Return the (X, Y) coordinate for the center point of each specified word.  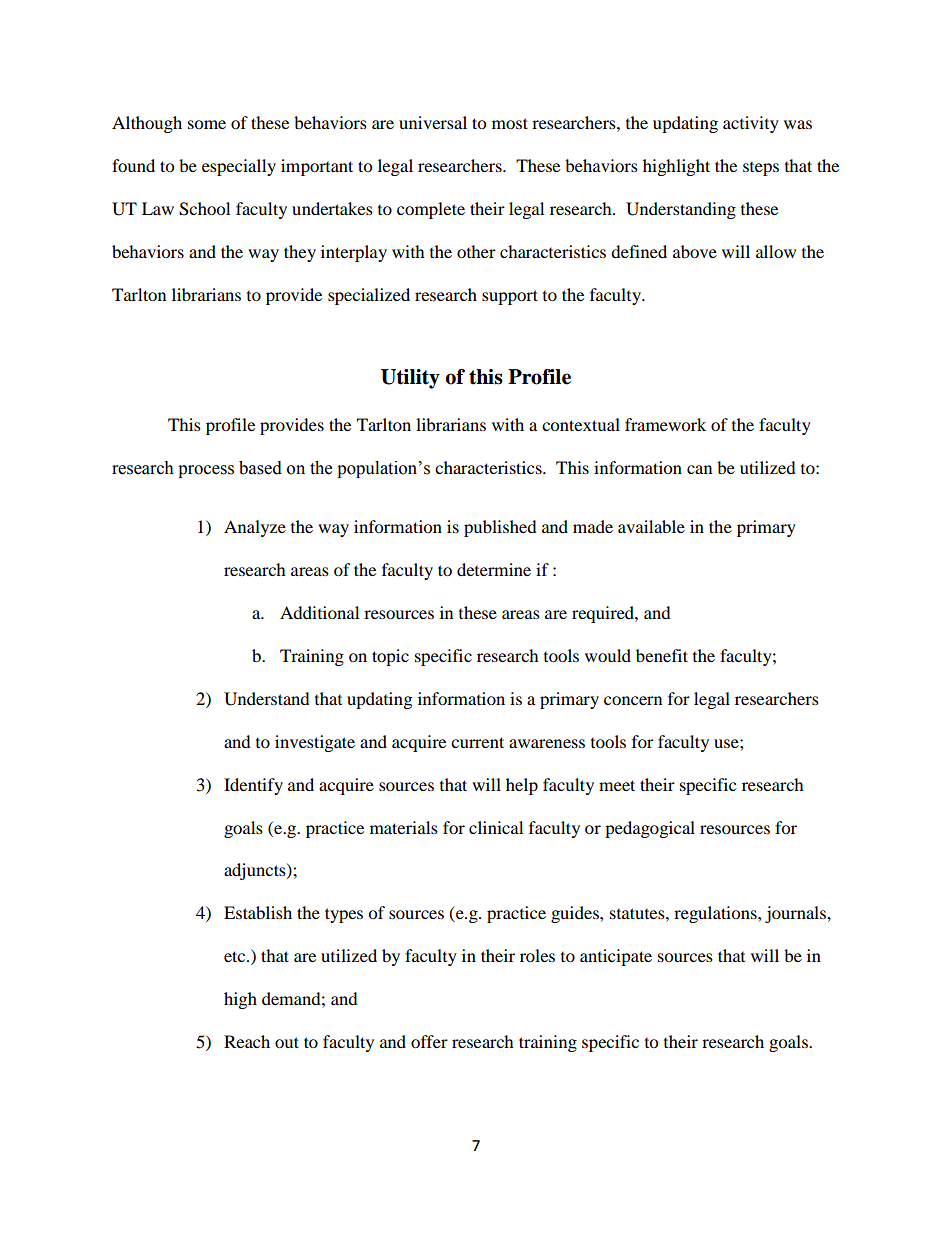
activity (751, 124)
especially (239, 167)
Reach (247, 1041)
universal (433, 122)
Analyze (255, 528)
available (651, 526)
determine (494, 569)
